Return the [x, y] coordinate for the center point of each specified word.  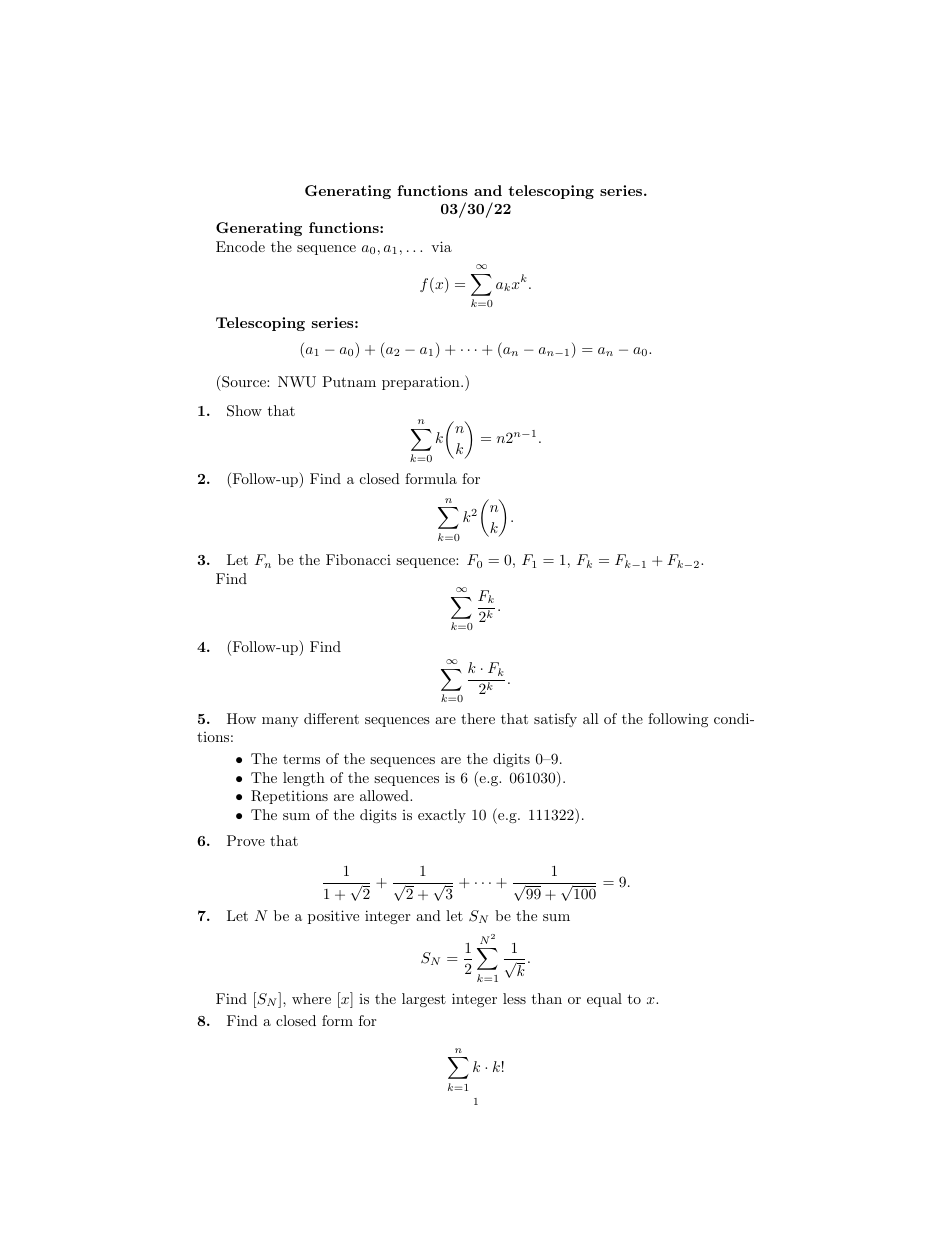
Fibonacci [358, 559]
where [311, 998]
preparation [422, 383]
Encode [240, 246]
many [280, 722]
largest [424, 1000]
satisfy [555, 720]
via [441, 246]
